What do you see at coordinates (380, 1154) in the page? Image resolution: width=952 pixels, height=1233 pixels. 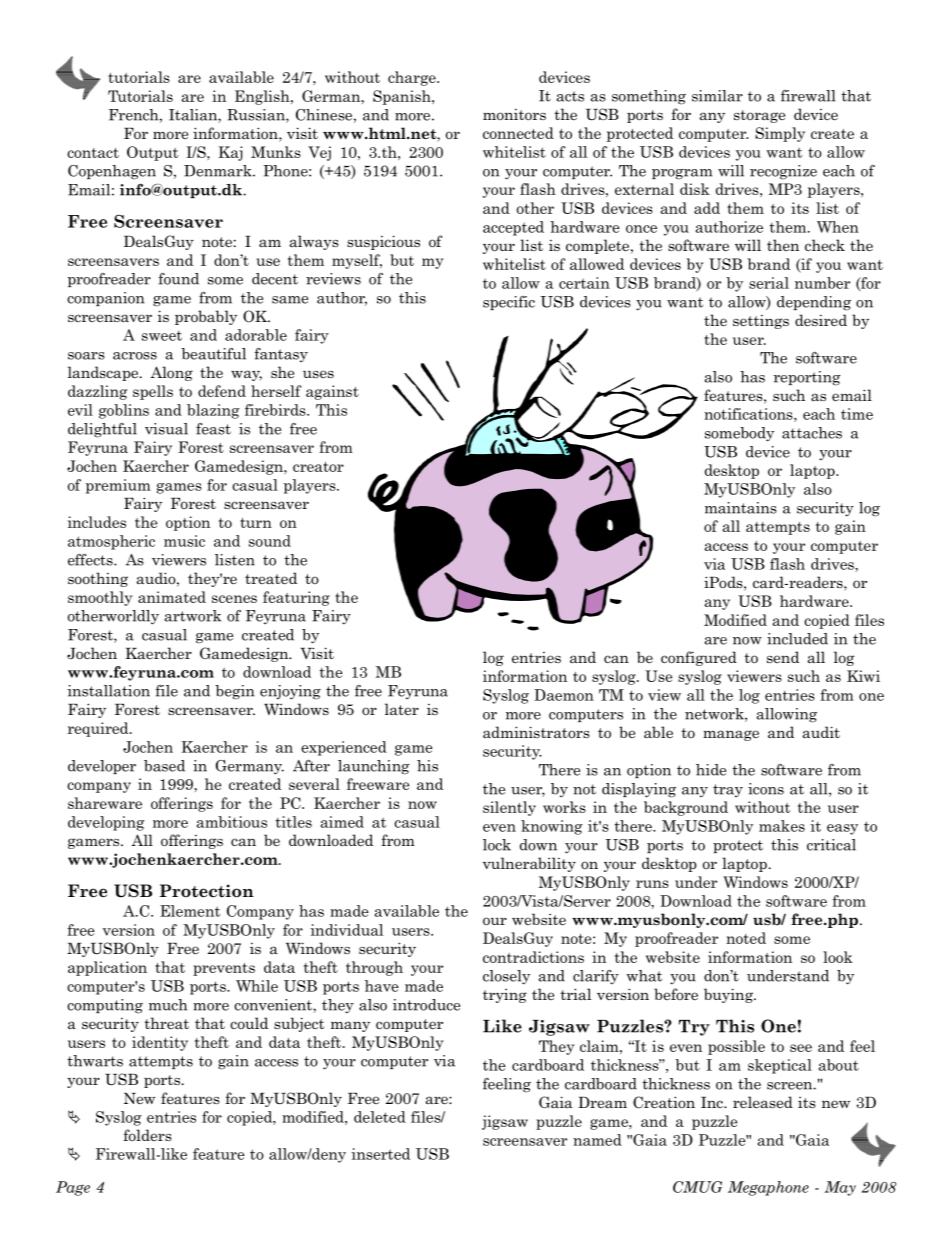 I see `inserted` at bounding box center [380, 1154].
